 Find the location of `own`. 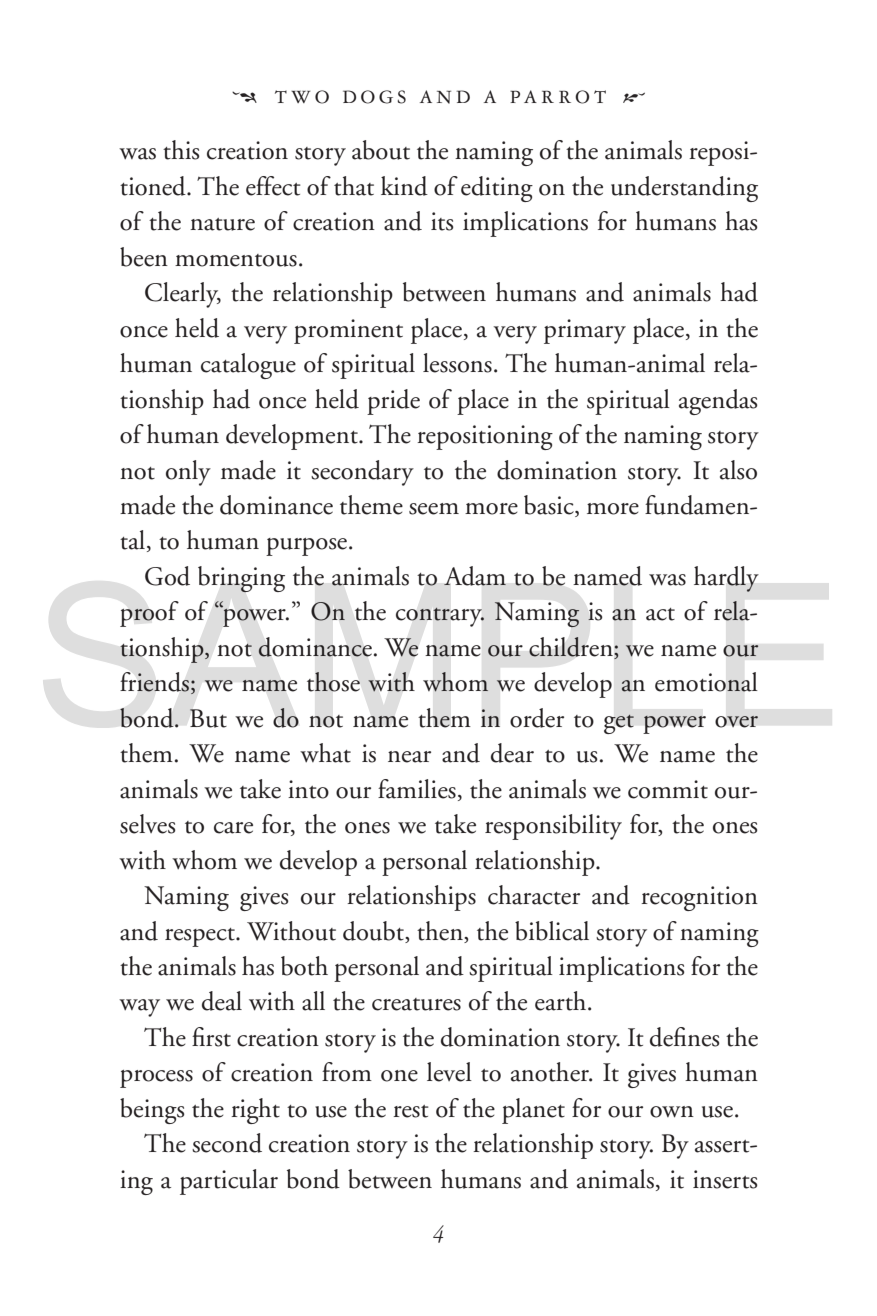

own is located at coordinates (672, 1112).
